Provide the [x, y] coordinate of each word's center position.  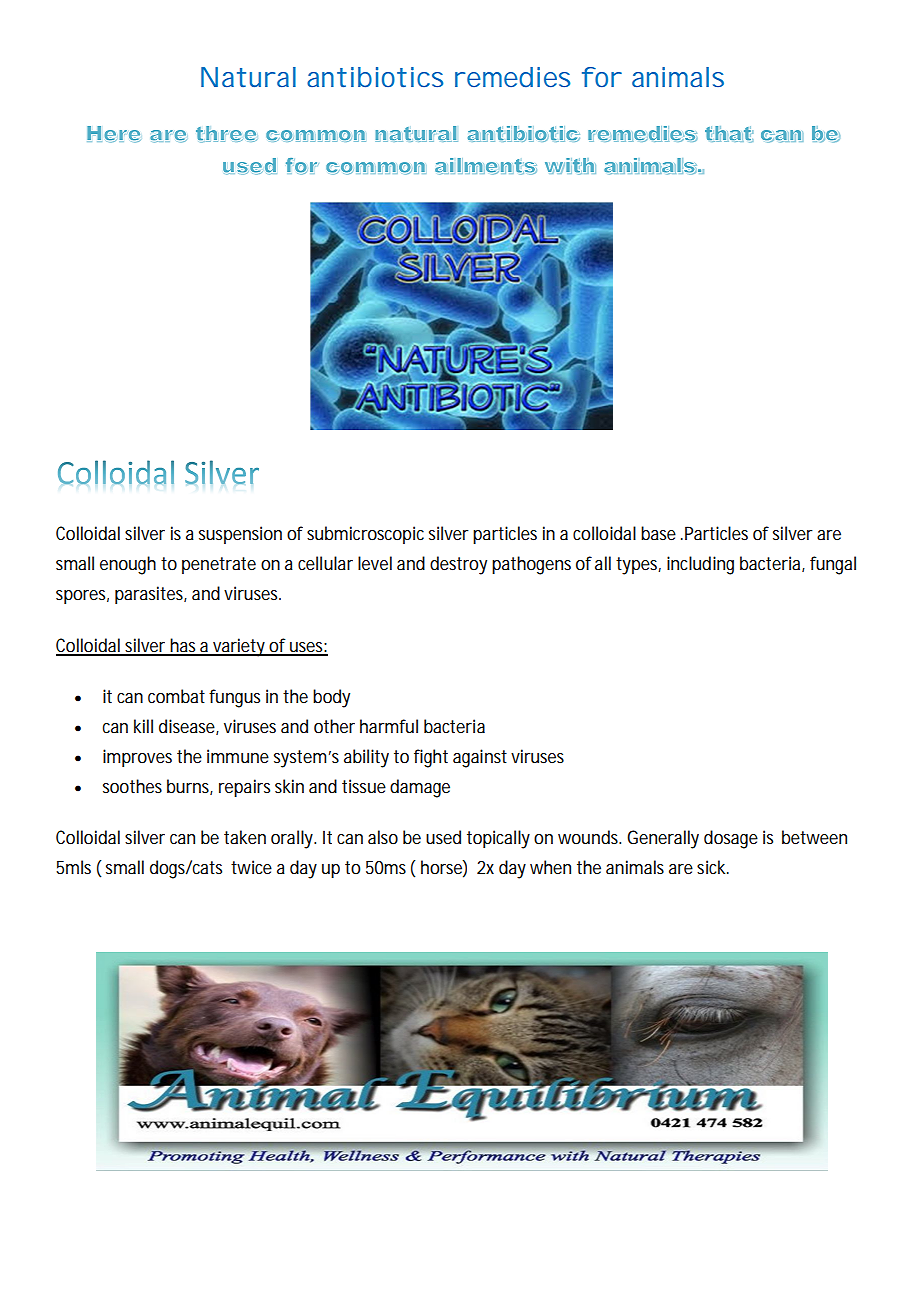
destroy [458, 565]
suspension [240, 535]
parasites [151, 595]
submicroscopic [365, 535]
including [700, 565]
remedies [512, 77]
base [658, 533]
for [602, 77]
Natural [248, 77]
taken [245, 837]
